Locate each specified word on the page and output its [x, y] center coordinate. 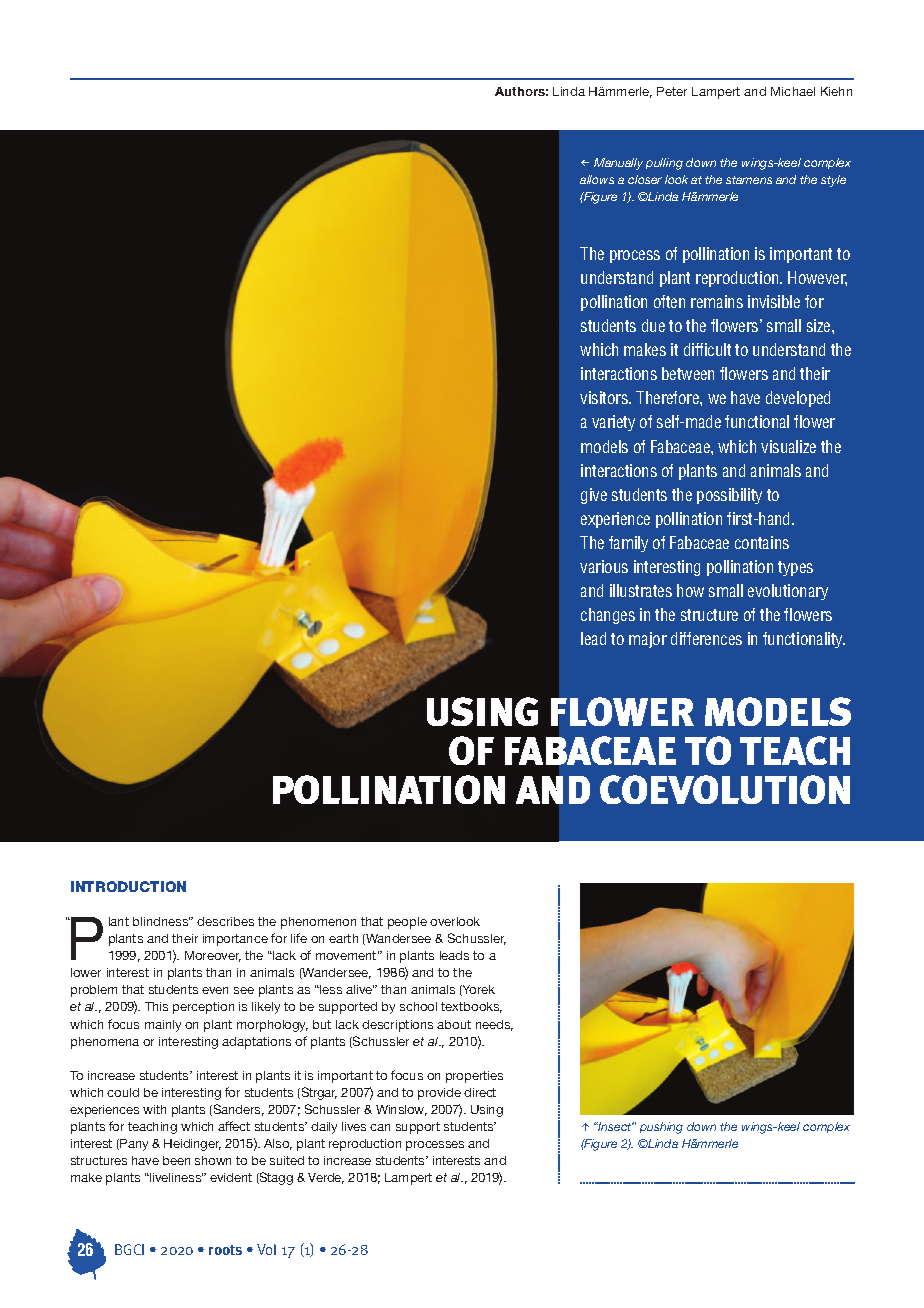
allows [597, 179]
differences [706, 638]
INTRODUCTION [128, 886]
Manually [618, 164]
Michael [793, 91]
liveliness [175, 1177]
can [380, 1127]
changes [608, 616]
